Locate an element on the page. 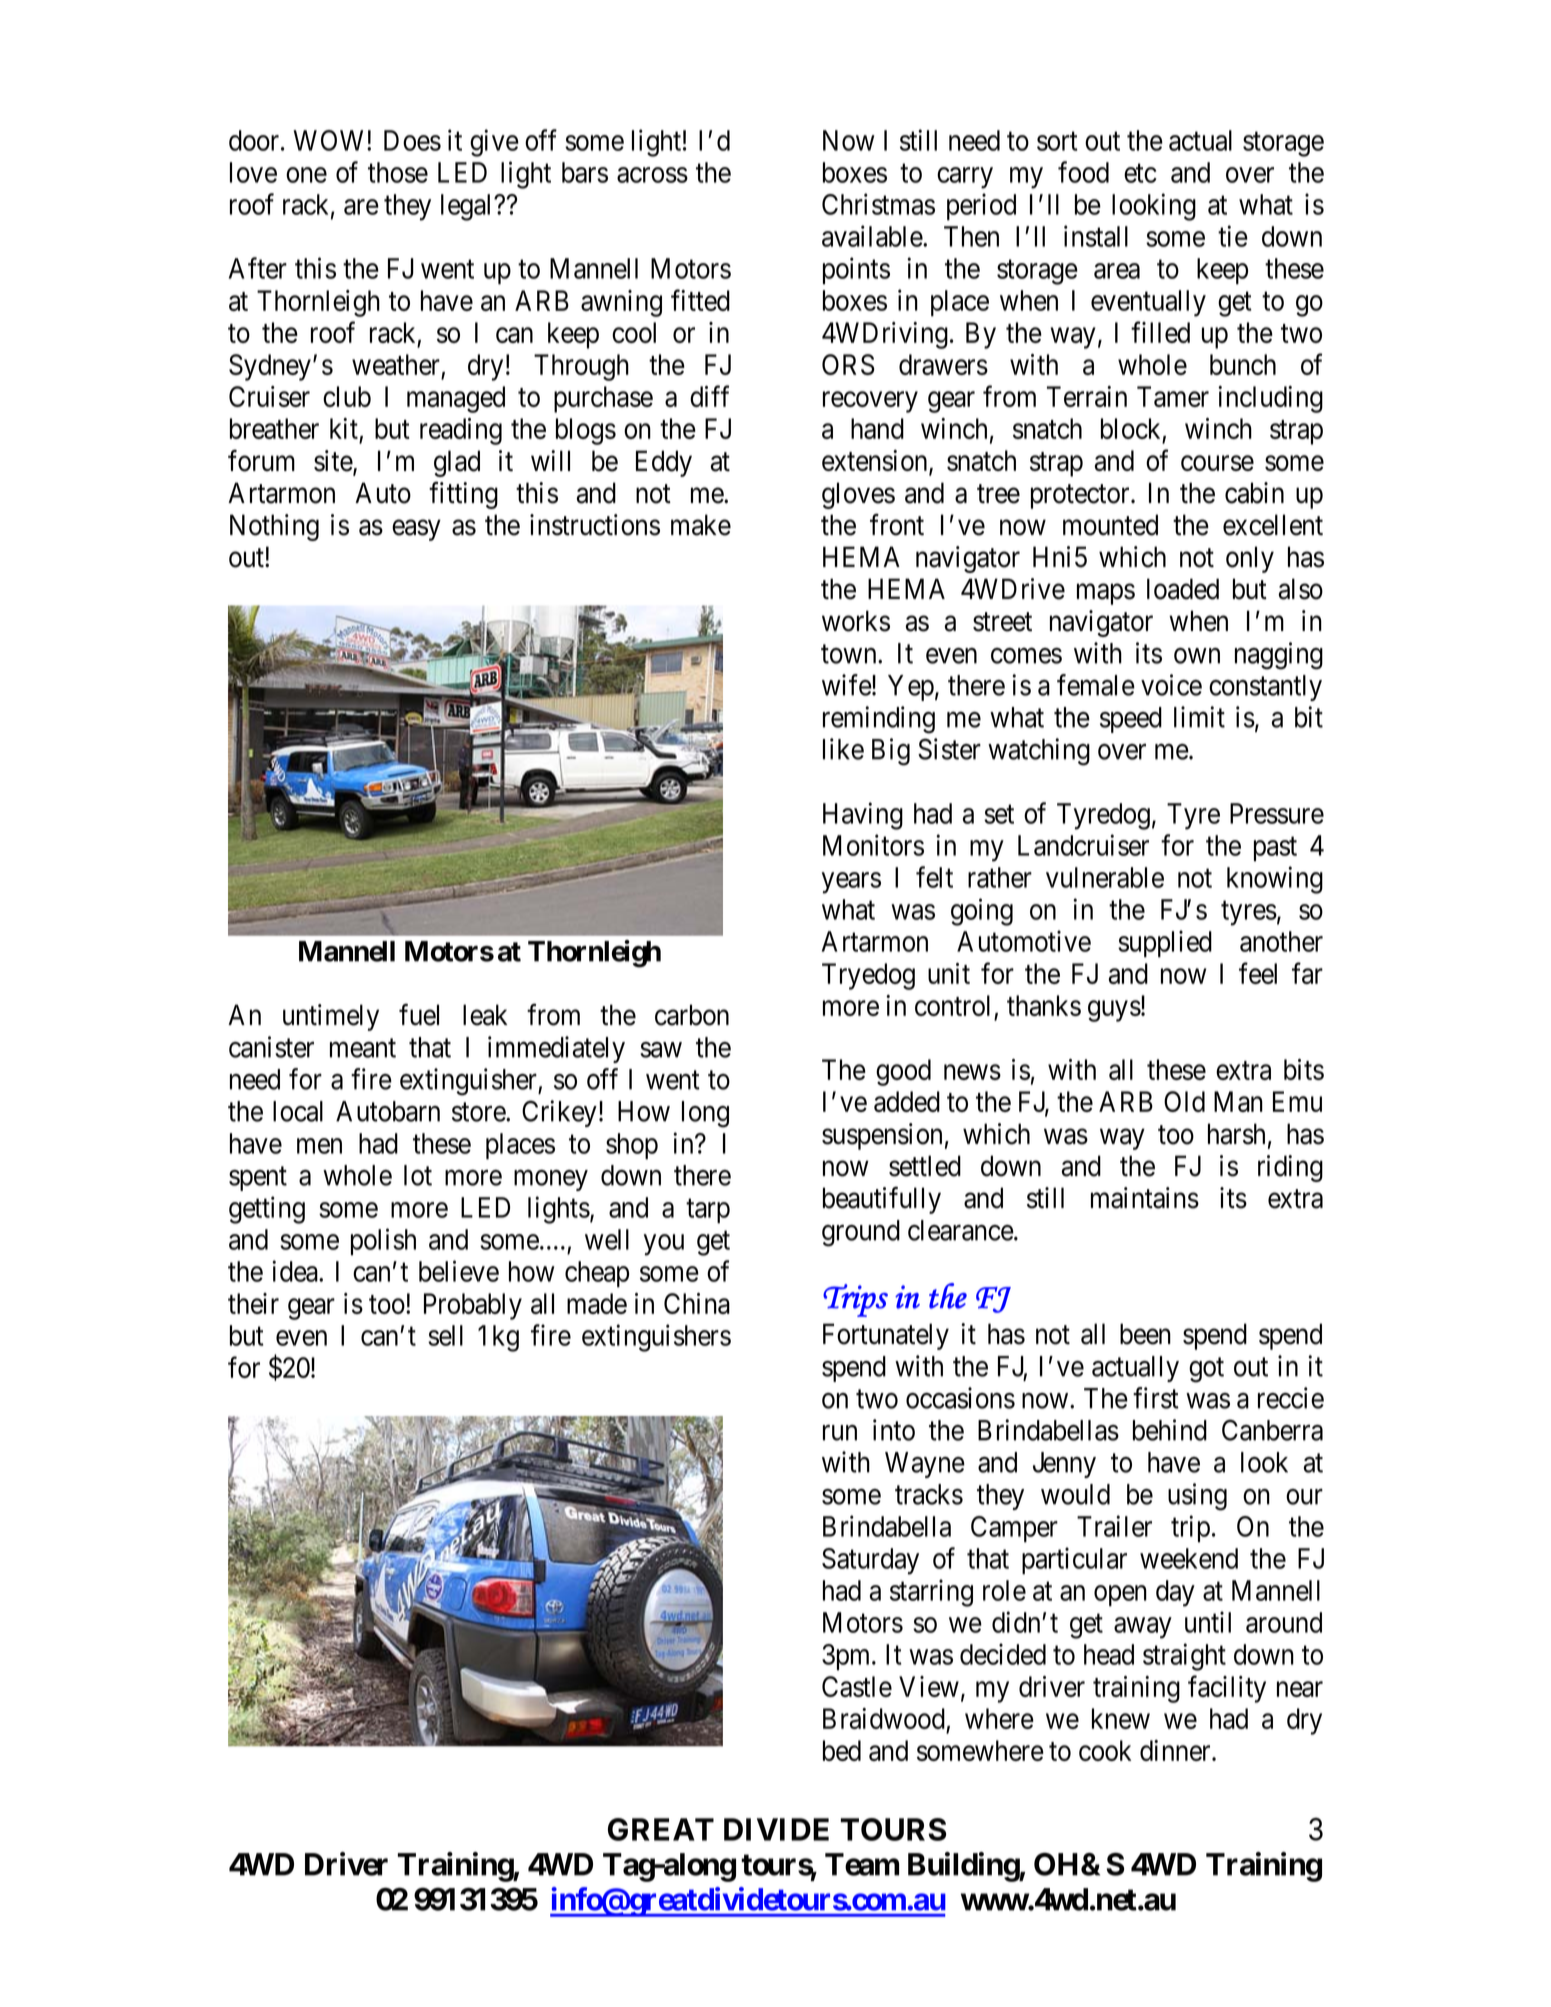 The height and width of the image is (2007, 1551). bed is located at coordinates (842, 1750).
